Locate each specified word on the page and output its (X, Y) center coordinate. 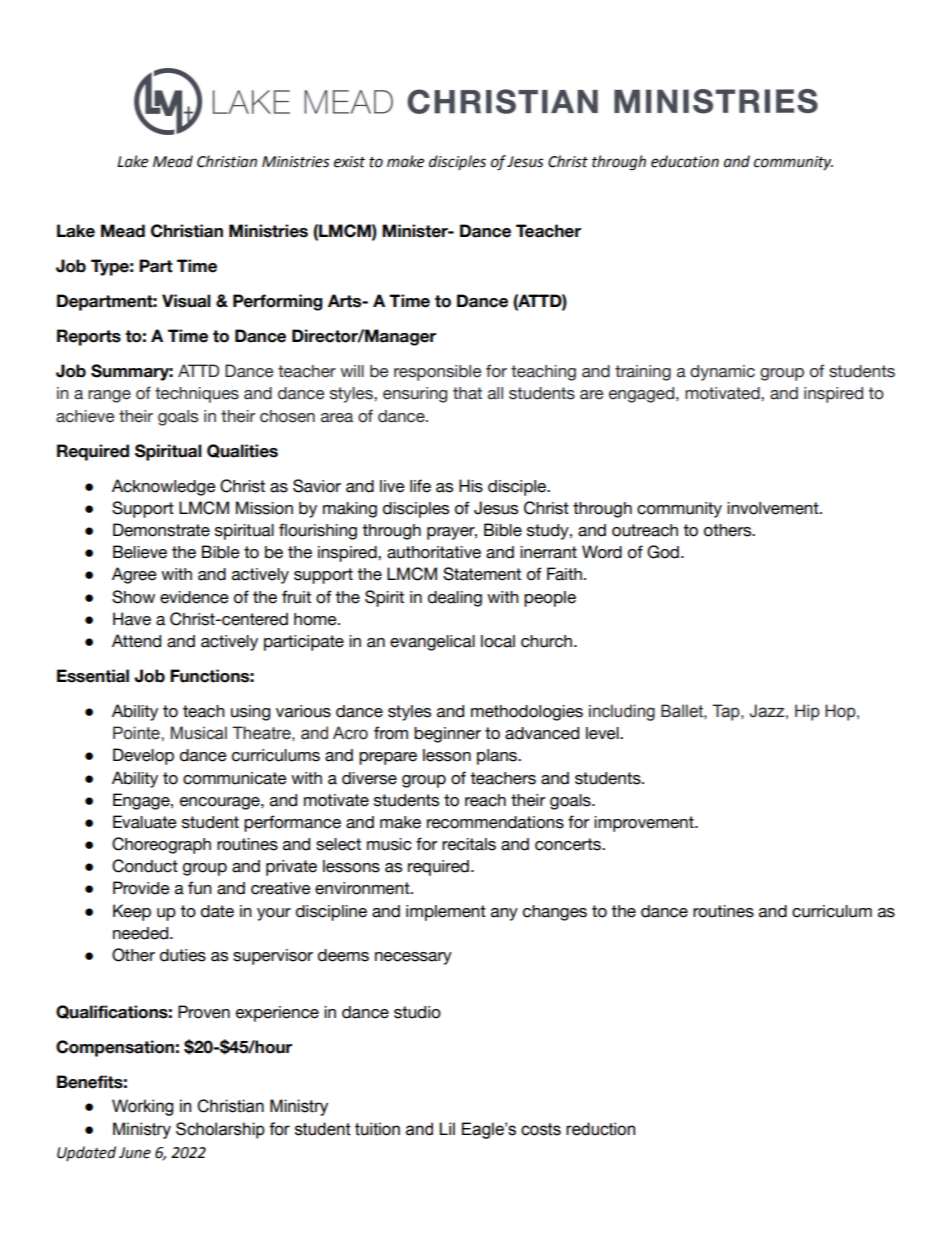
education (685, 161)
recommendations (495, 822)
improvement (645, 824)
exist (349, 162)
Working (142, 1107)
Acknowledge (164, 487)
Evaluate (145, 822)
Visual (186, 301)
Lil (447, 1128)
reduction (600, 1129)
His (471, 486)
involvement (774, 508)
